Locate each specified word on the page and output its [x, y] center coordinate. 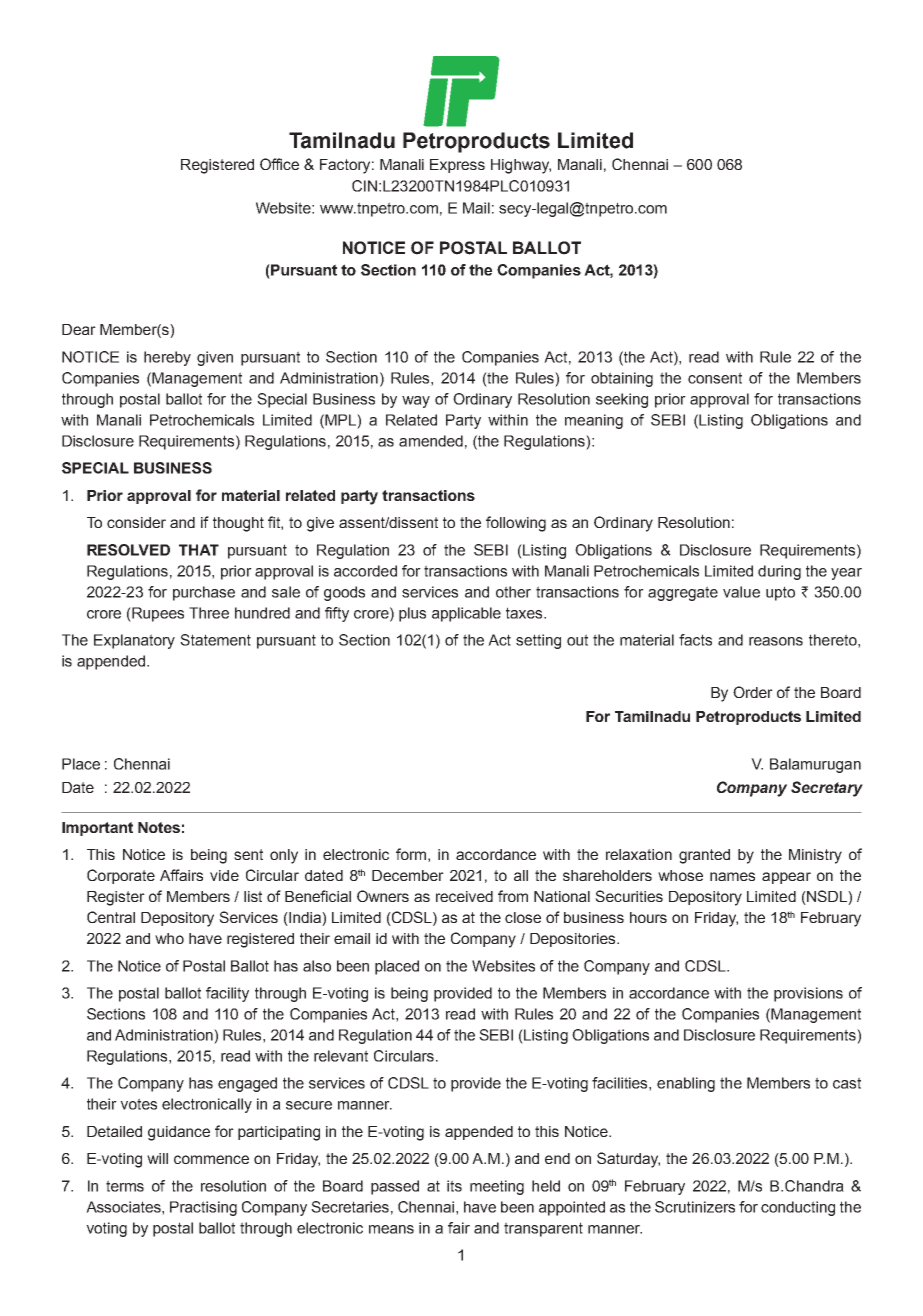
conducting [798, 1208]
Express [457, 166]
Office [279, 164]
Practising [203, 1208]
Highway [521, 166]
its [454, 1186]
